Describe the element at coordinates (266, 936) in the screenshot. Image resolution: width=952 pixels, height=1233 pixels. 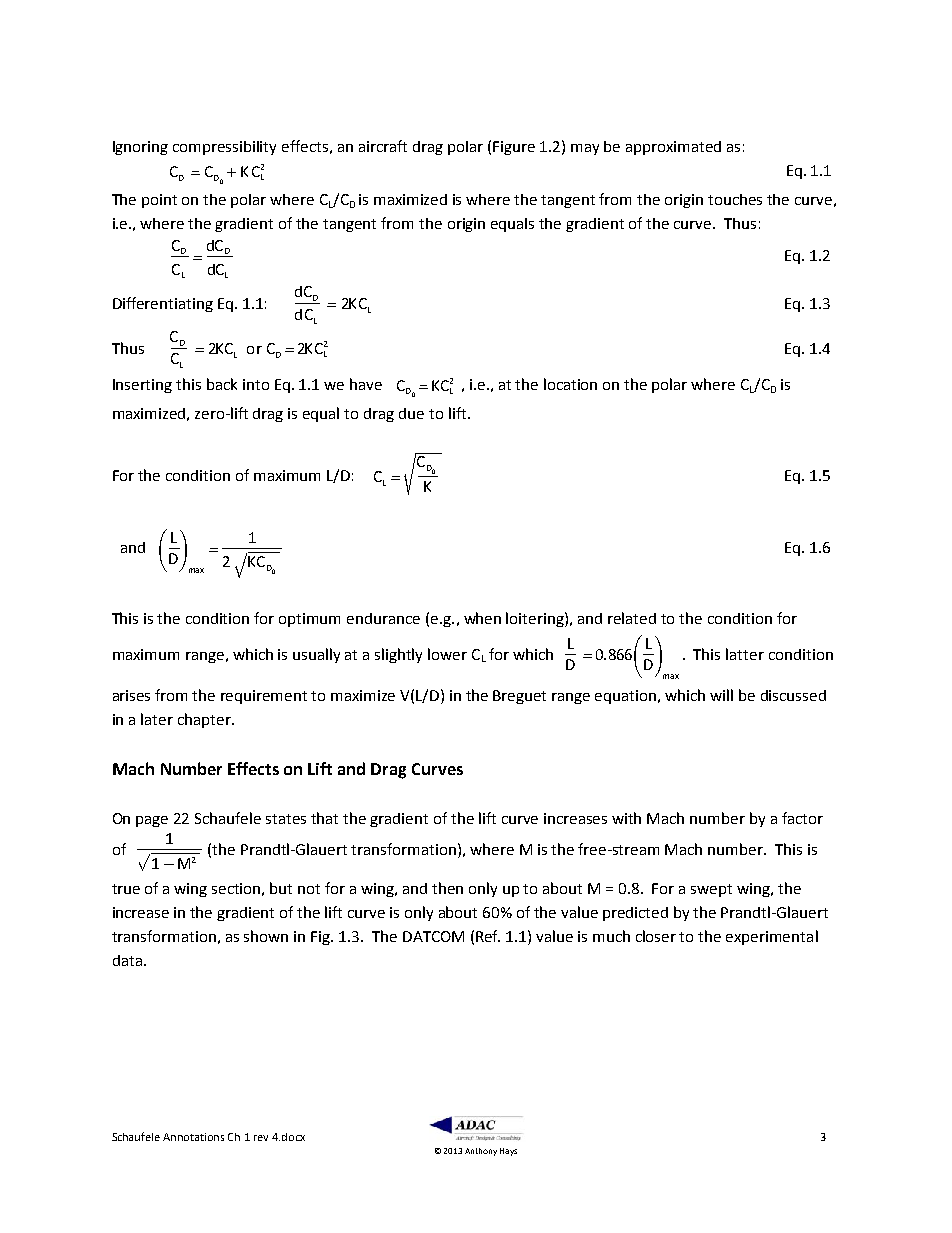
I see `shown` at that location.
